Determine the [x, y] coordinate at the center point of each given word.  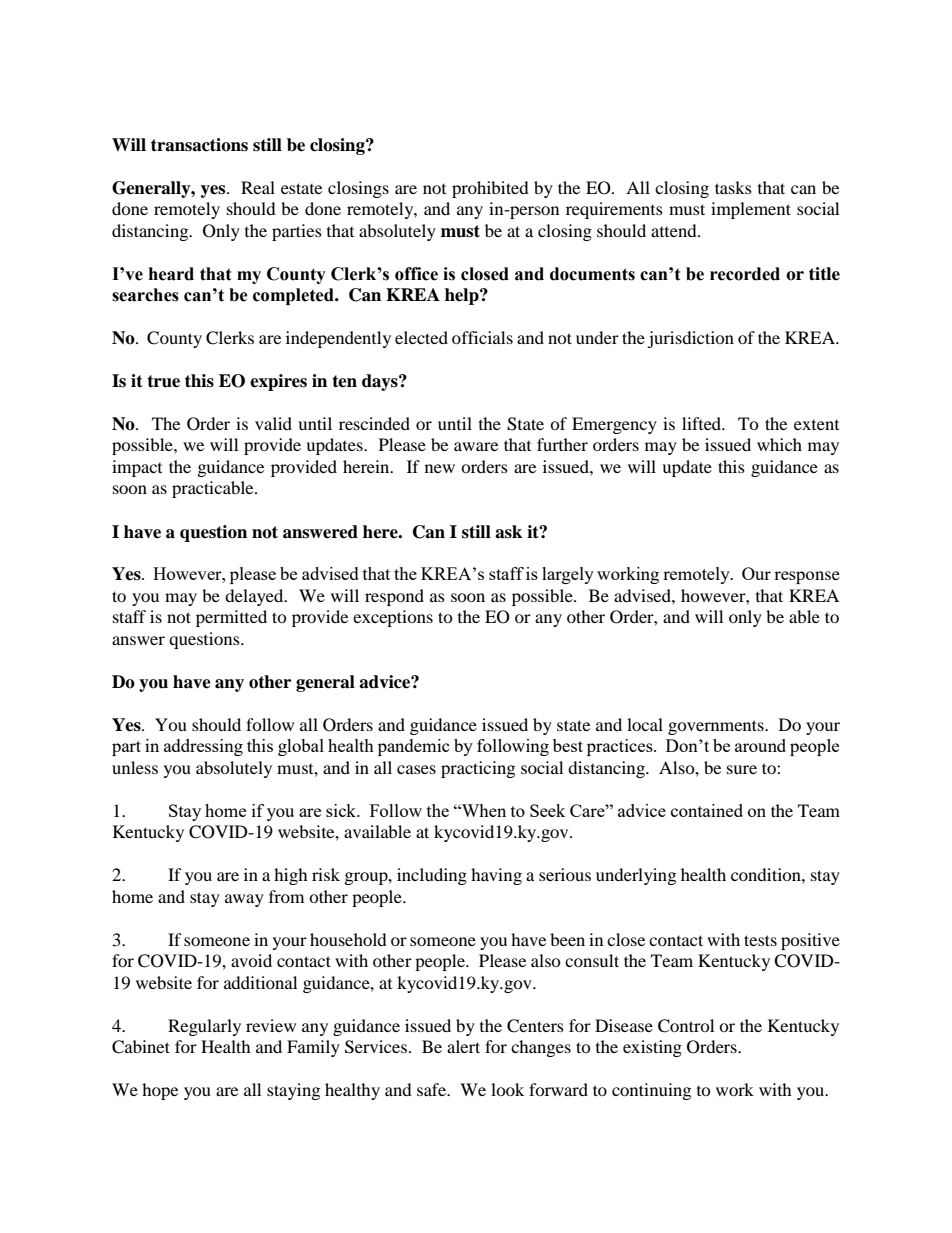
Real [258, 187]
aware [476, 446]
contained [707, 810]
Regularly [204, 1027]
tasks [733, 187]
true [163, 381]
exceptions [393, 618]
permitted [231, 618]
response [807, 577]
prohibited [490, 189]
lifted [703, 423]
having [496, 876]
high [291, 876]
